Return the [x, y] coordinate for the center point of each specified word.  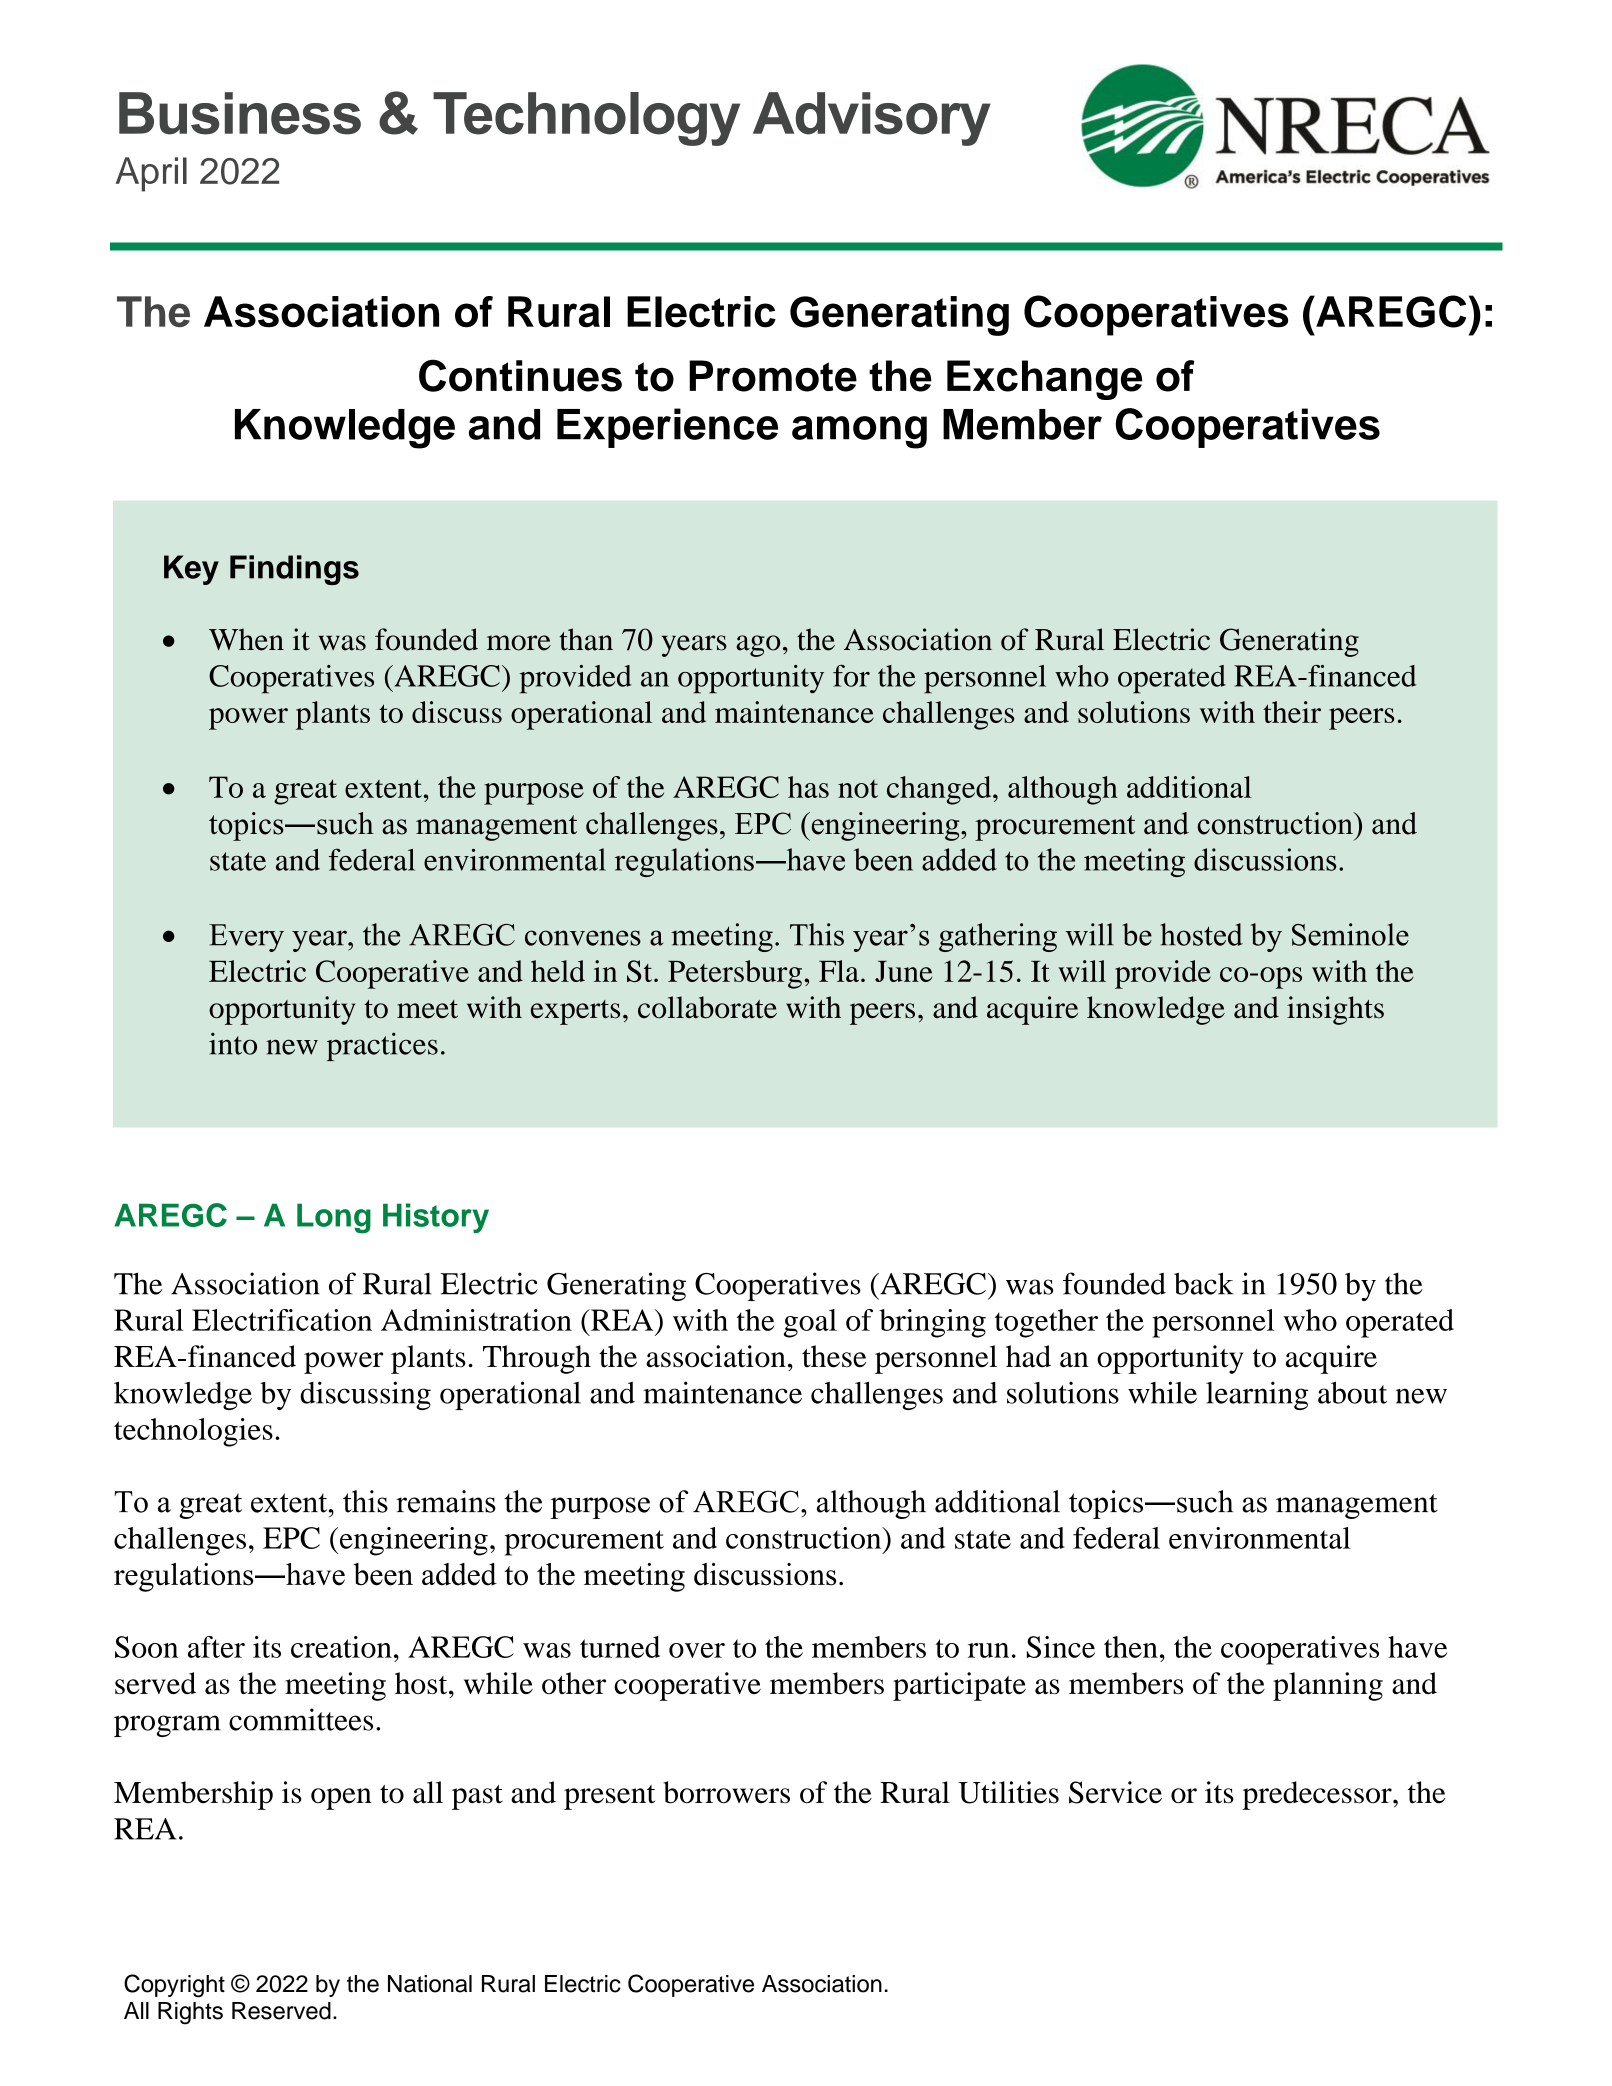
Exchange [1044, 380]
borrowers [726, 1792]
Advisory [872, 119]
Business [240, 113]
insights [1335, 1010]
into [233, 1043]
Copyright [174, 1986]
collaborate [707, 1007]
